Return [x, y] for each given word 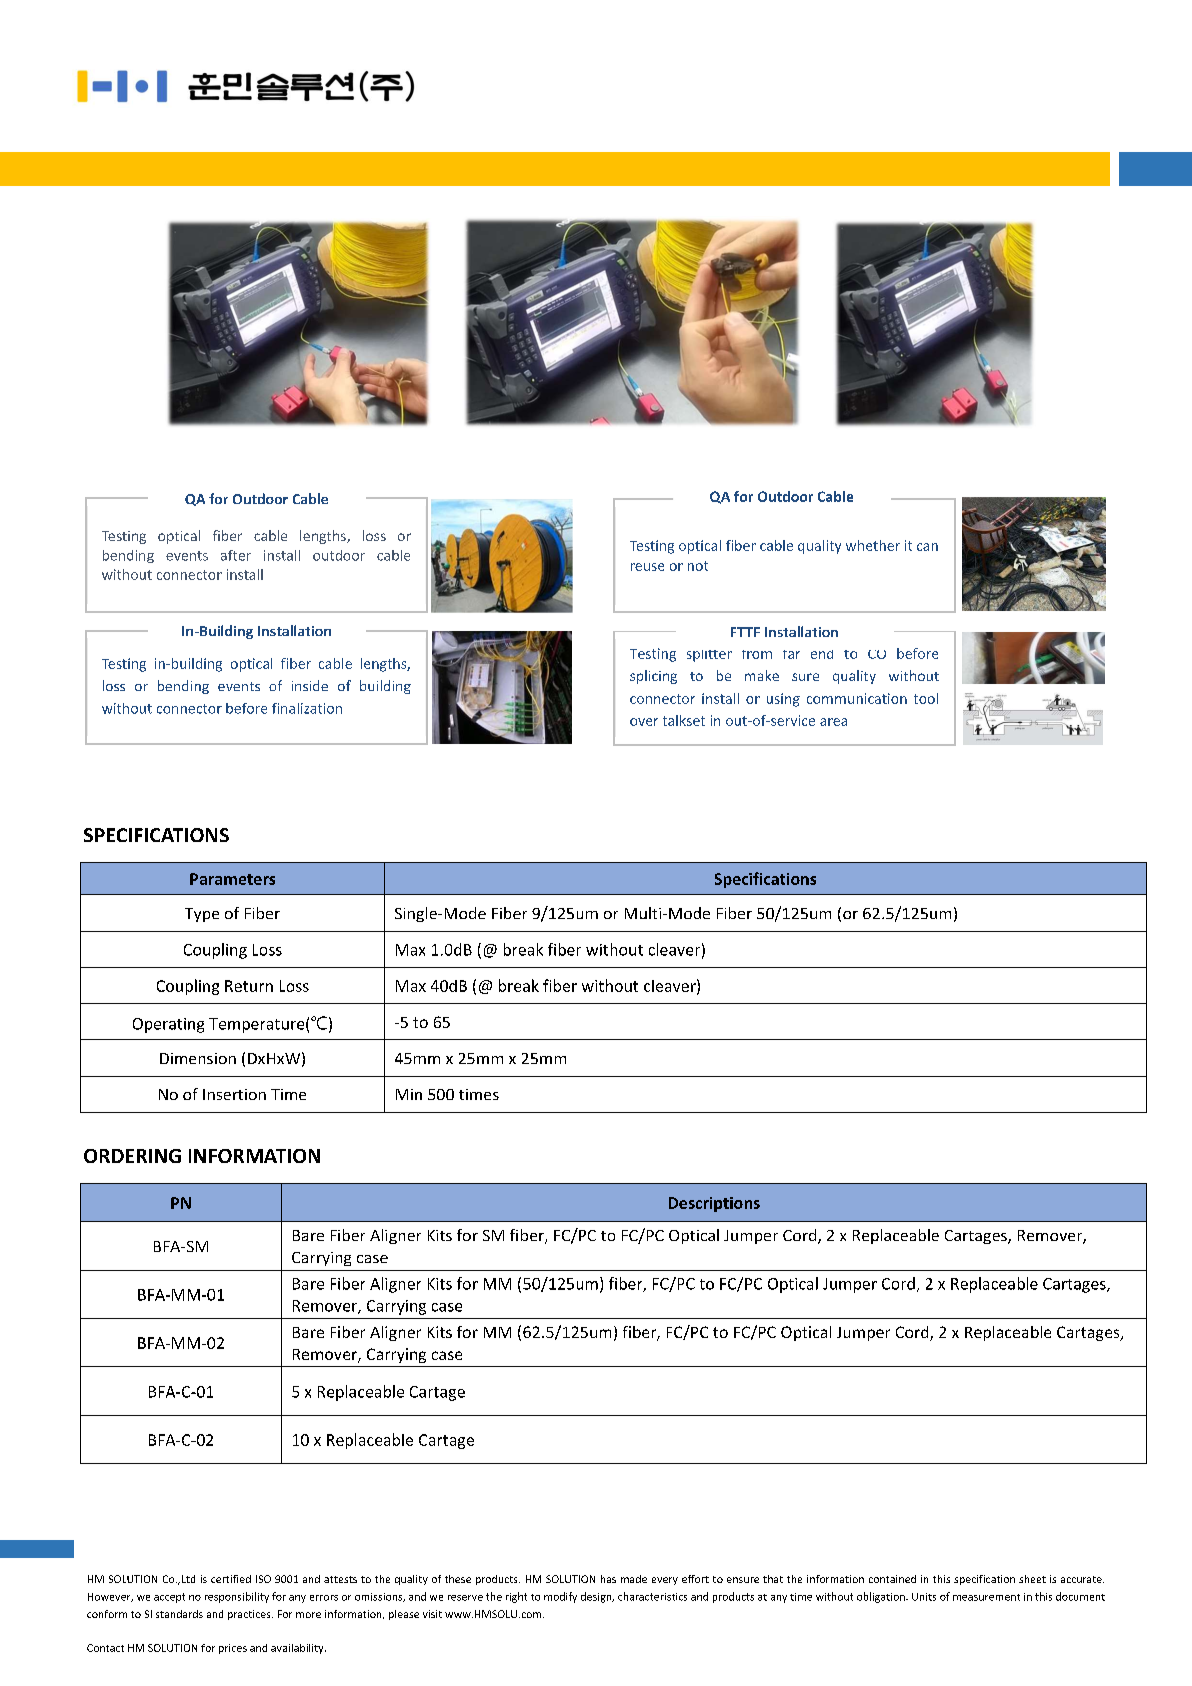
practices [250, 1615]
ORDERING [132, 1156]
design [597, 1597]
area [833, 722]
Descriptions [714, 1204]
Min [409, 1094]
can [927, 547]
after [236, 555]
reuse [647, 567]
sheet [1032, 1579]
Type [202, 915]
